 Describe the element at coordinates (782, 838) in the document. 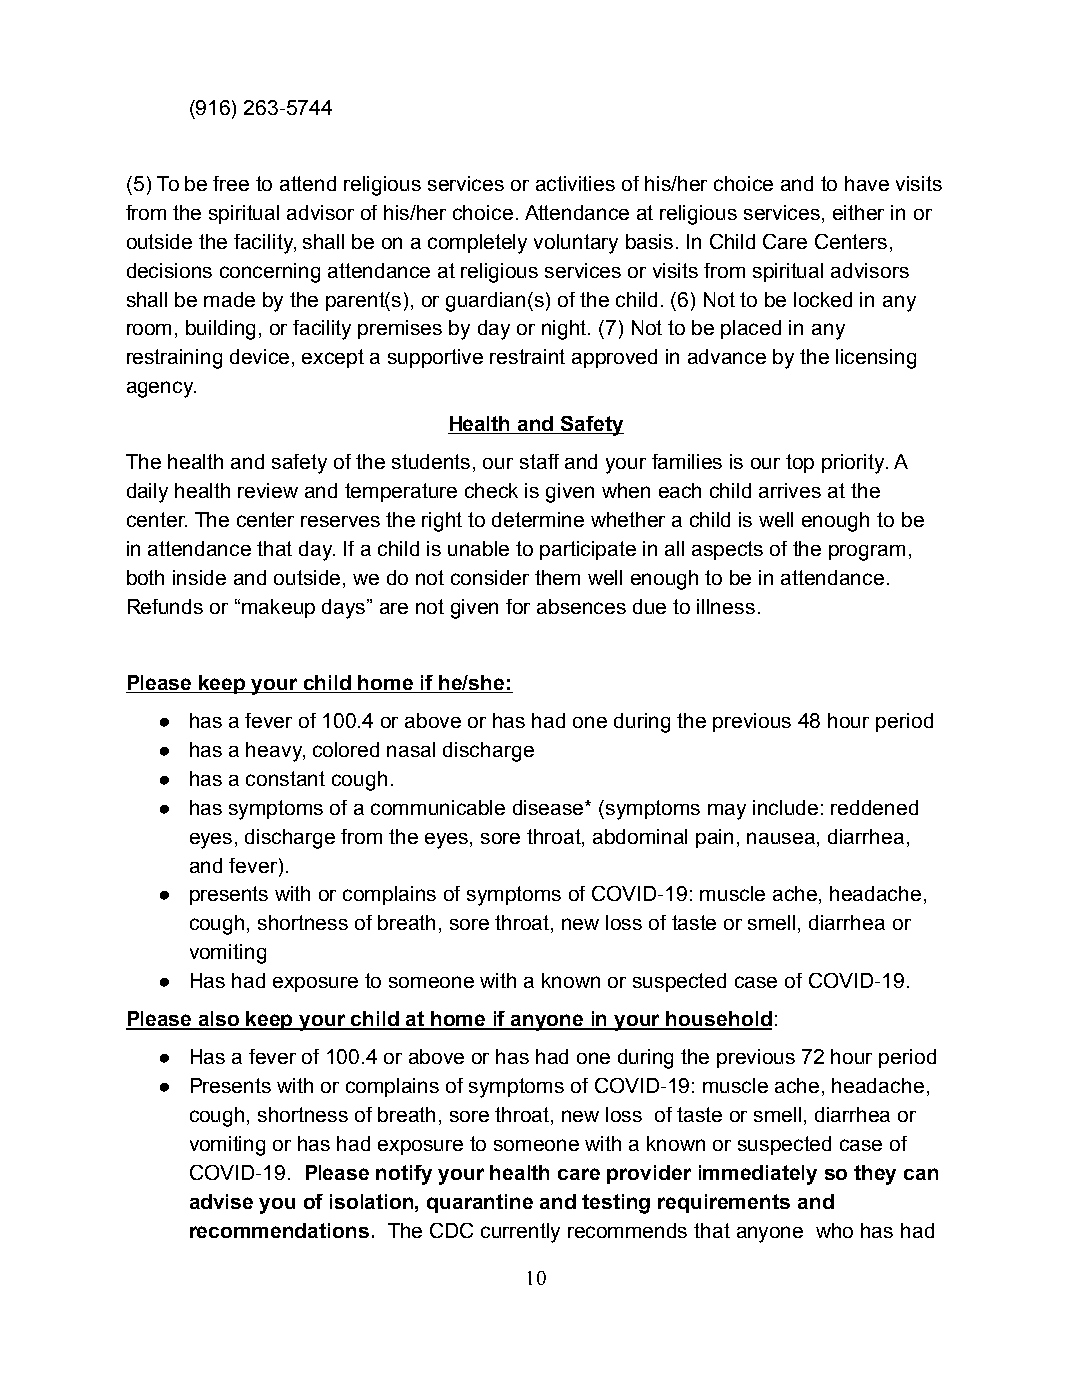

I see `nausea` at that location.
